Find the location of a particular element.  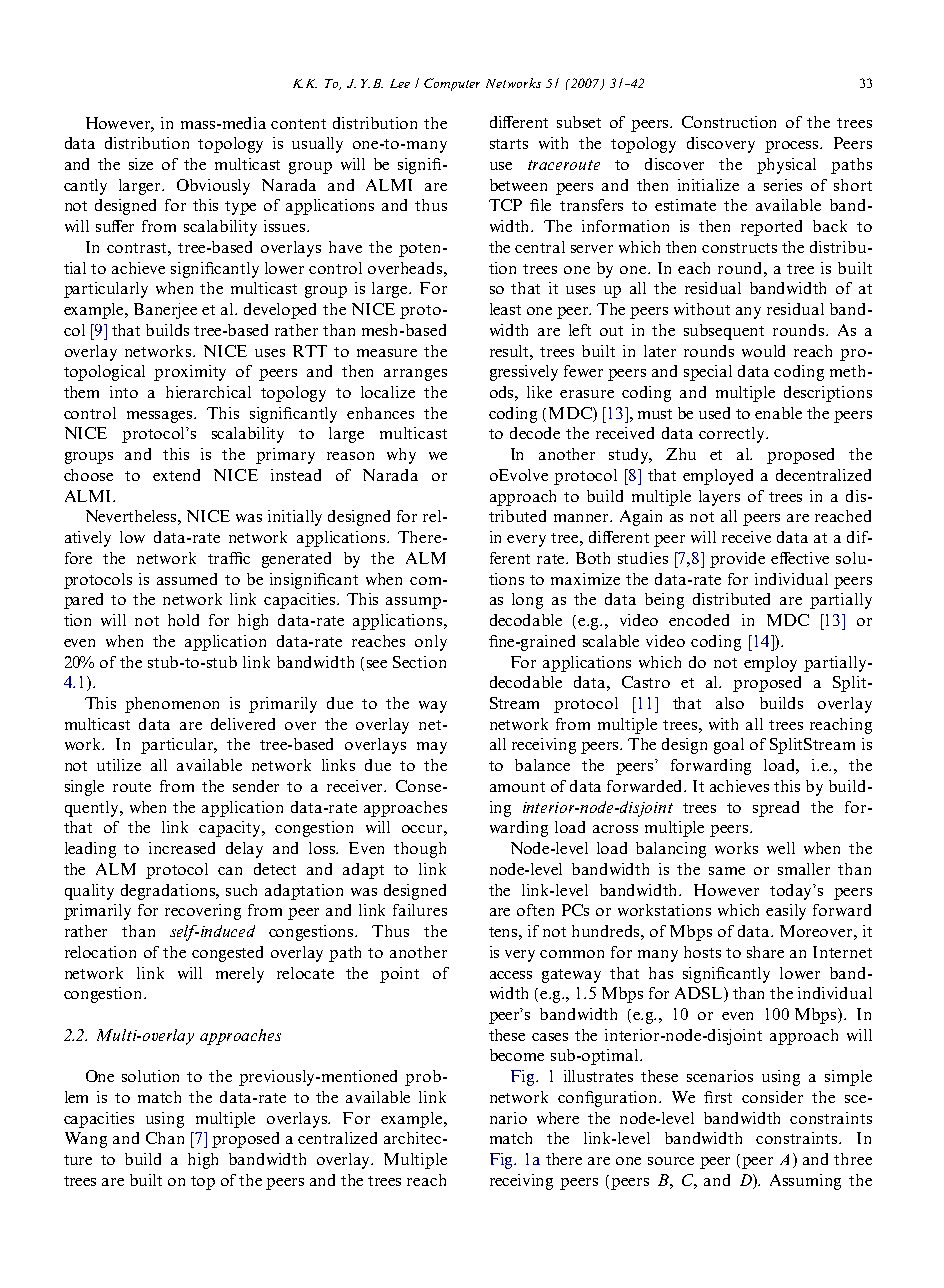

process is located at coordinates (793, 147).
